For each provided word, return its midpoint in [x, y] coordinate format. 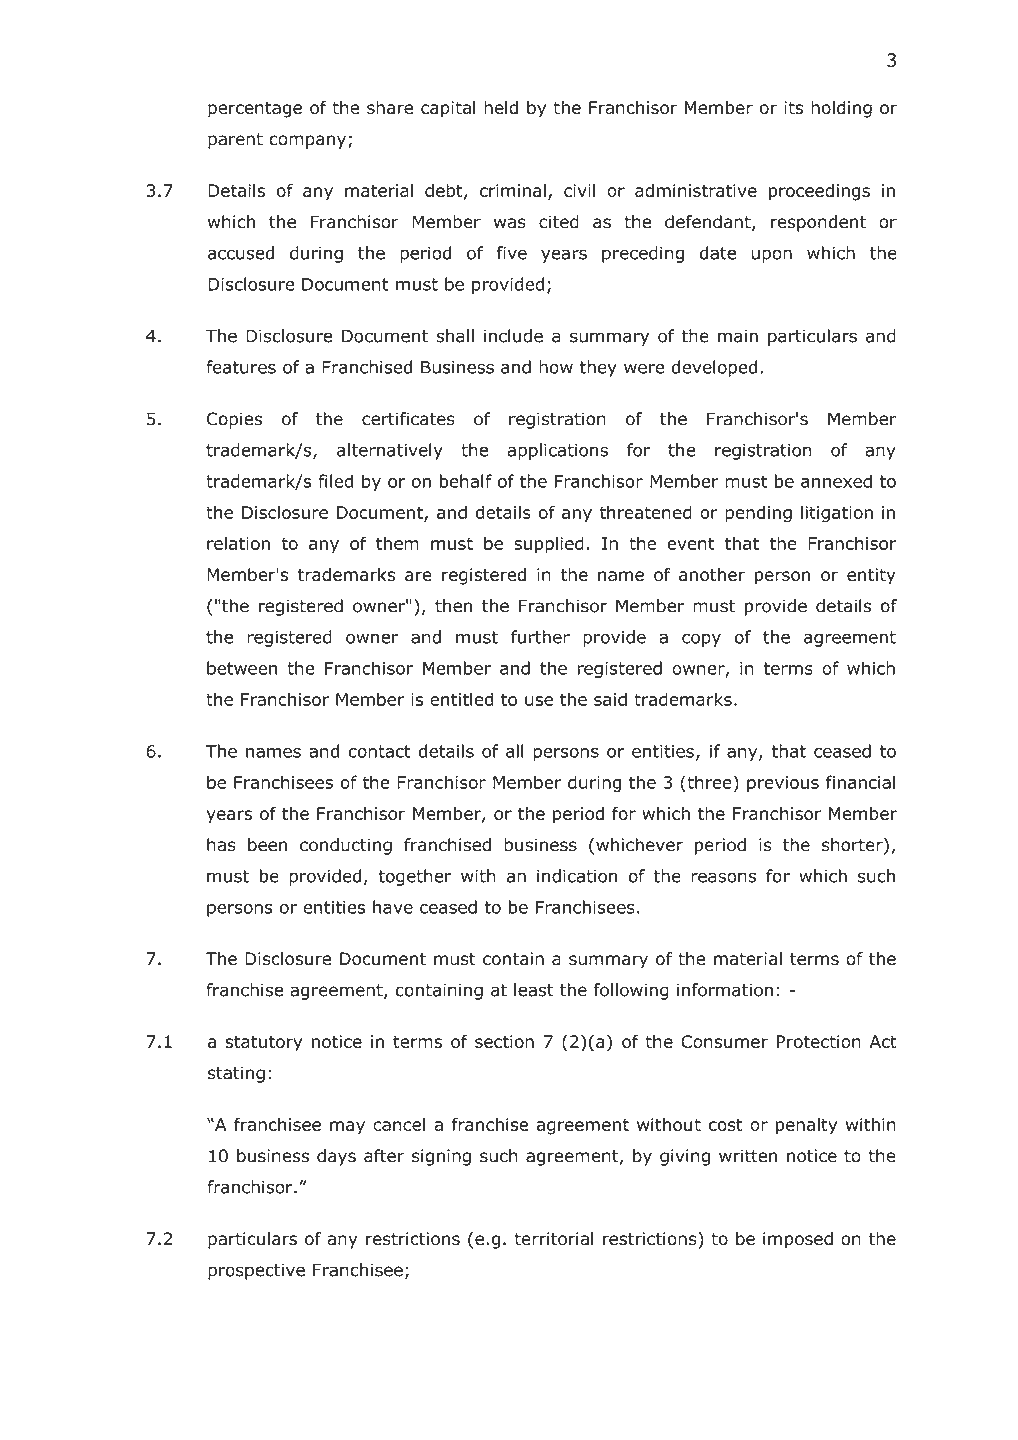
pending [758, 514]
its [793, 107]
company [309, 142]
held [501, 107]
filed [335, 481]
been [267, 845]
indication [577, 876]
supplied [549, 545]
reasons [723, 877]
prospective [256, 1271]
